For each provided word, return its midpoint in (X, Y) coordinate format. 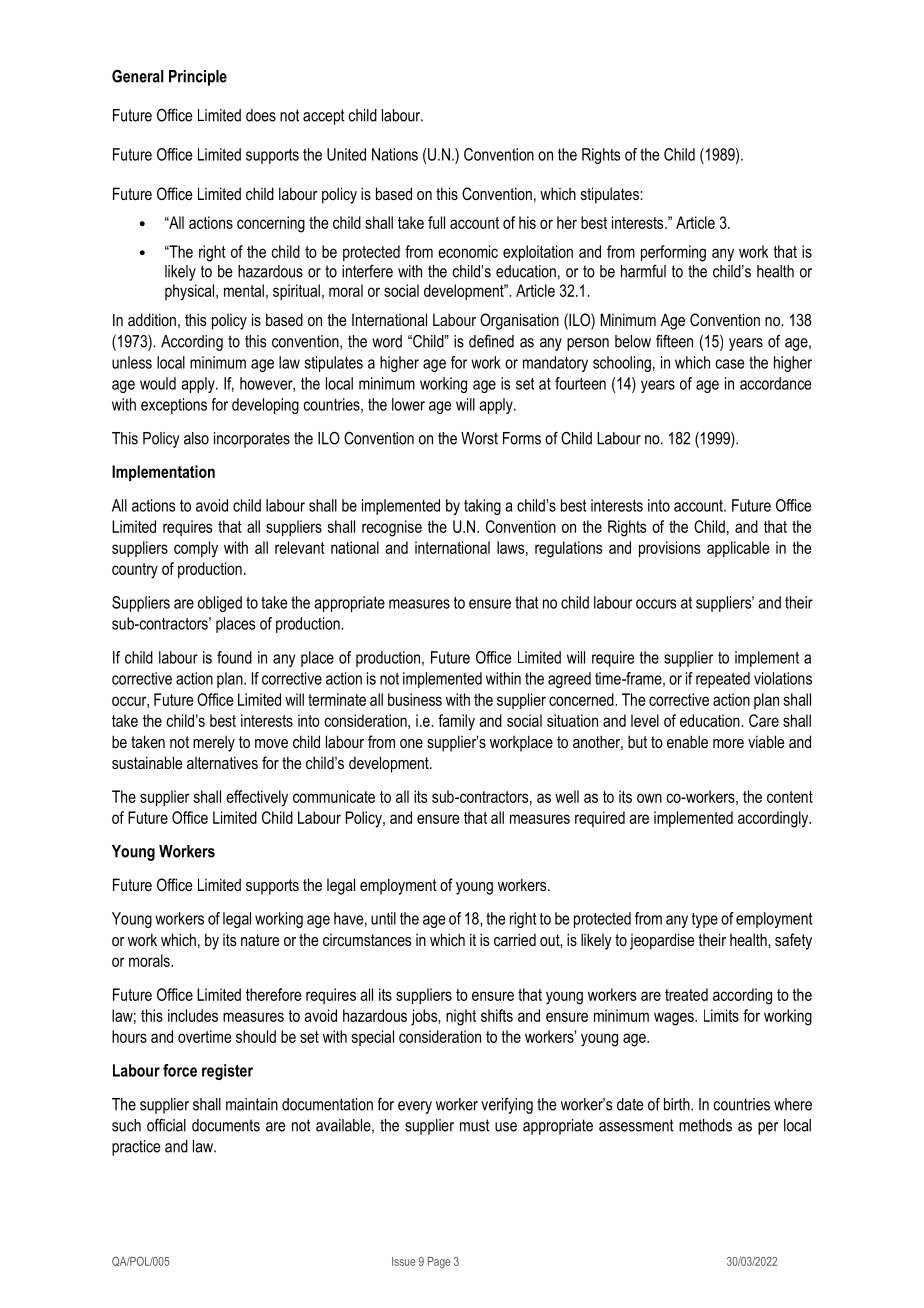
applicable (738, 549)
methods (705, 1125)
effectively (257, 798)
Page (439, 1263)
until (383, 918)
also (196, 438)
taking (482, 507)
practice (136, 1148)
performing (673, 253)
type (705, 920)
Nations (395, 154)
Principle (198, 78)
